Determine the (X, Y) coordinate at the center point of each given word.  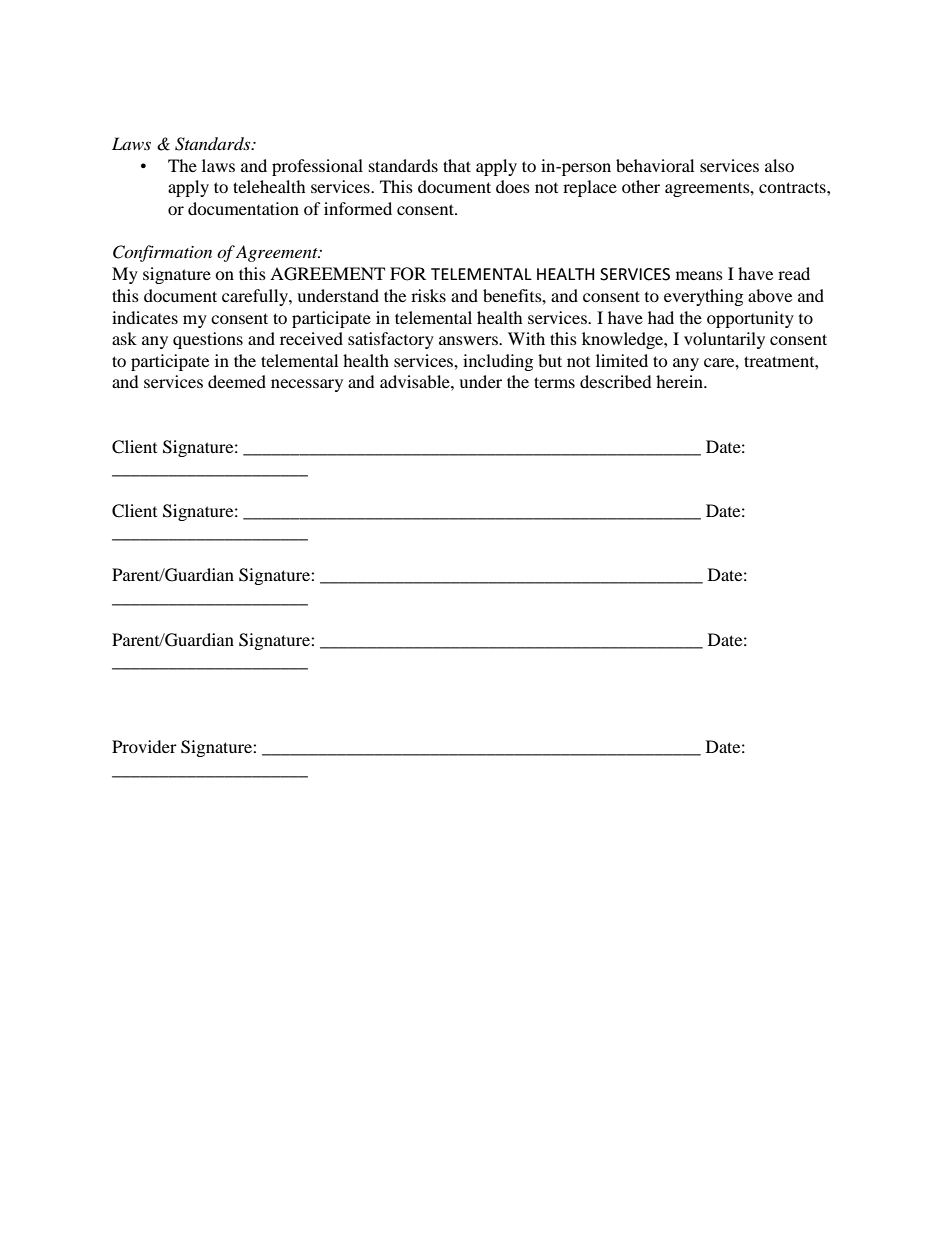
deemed (237, 381)
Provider (144, 746)
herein (680, 381)
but (550, 360)
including (498, 362)
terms (554, 382)
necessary (307, 385)
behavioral (655, 165)
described (616, 381)
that (457, 165)
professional (317, 167)
